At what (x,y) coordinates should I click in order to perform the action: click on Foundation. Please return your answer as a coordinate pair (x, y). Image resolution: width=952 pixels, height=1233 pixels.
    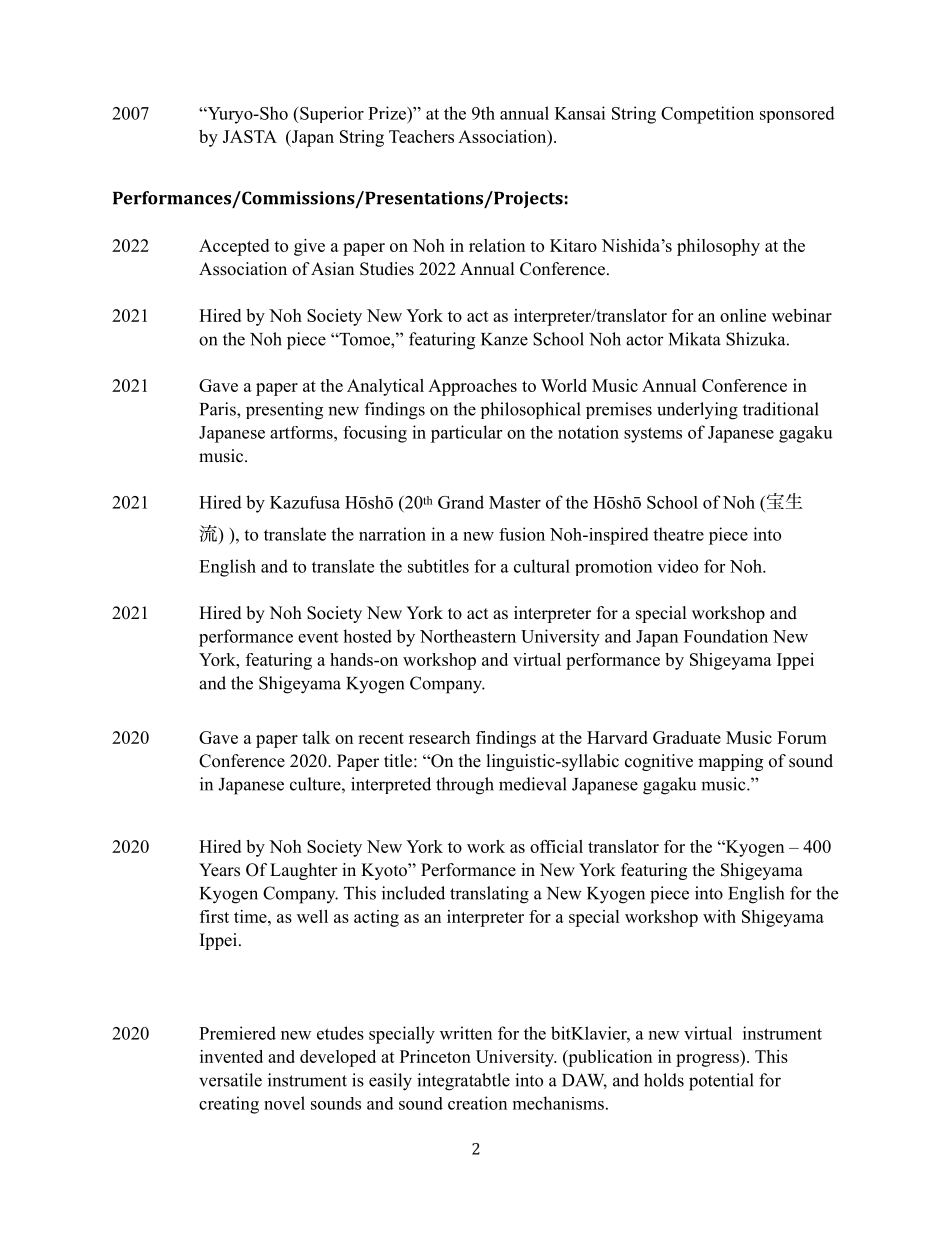
    Looking at the image, I should click on (726, 636).
